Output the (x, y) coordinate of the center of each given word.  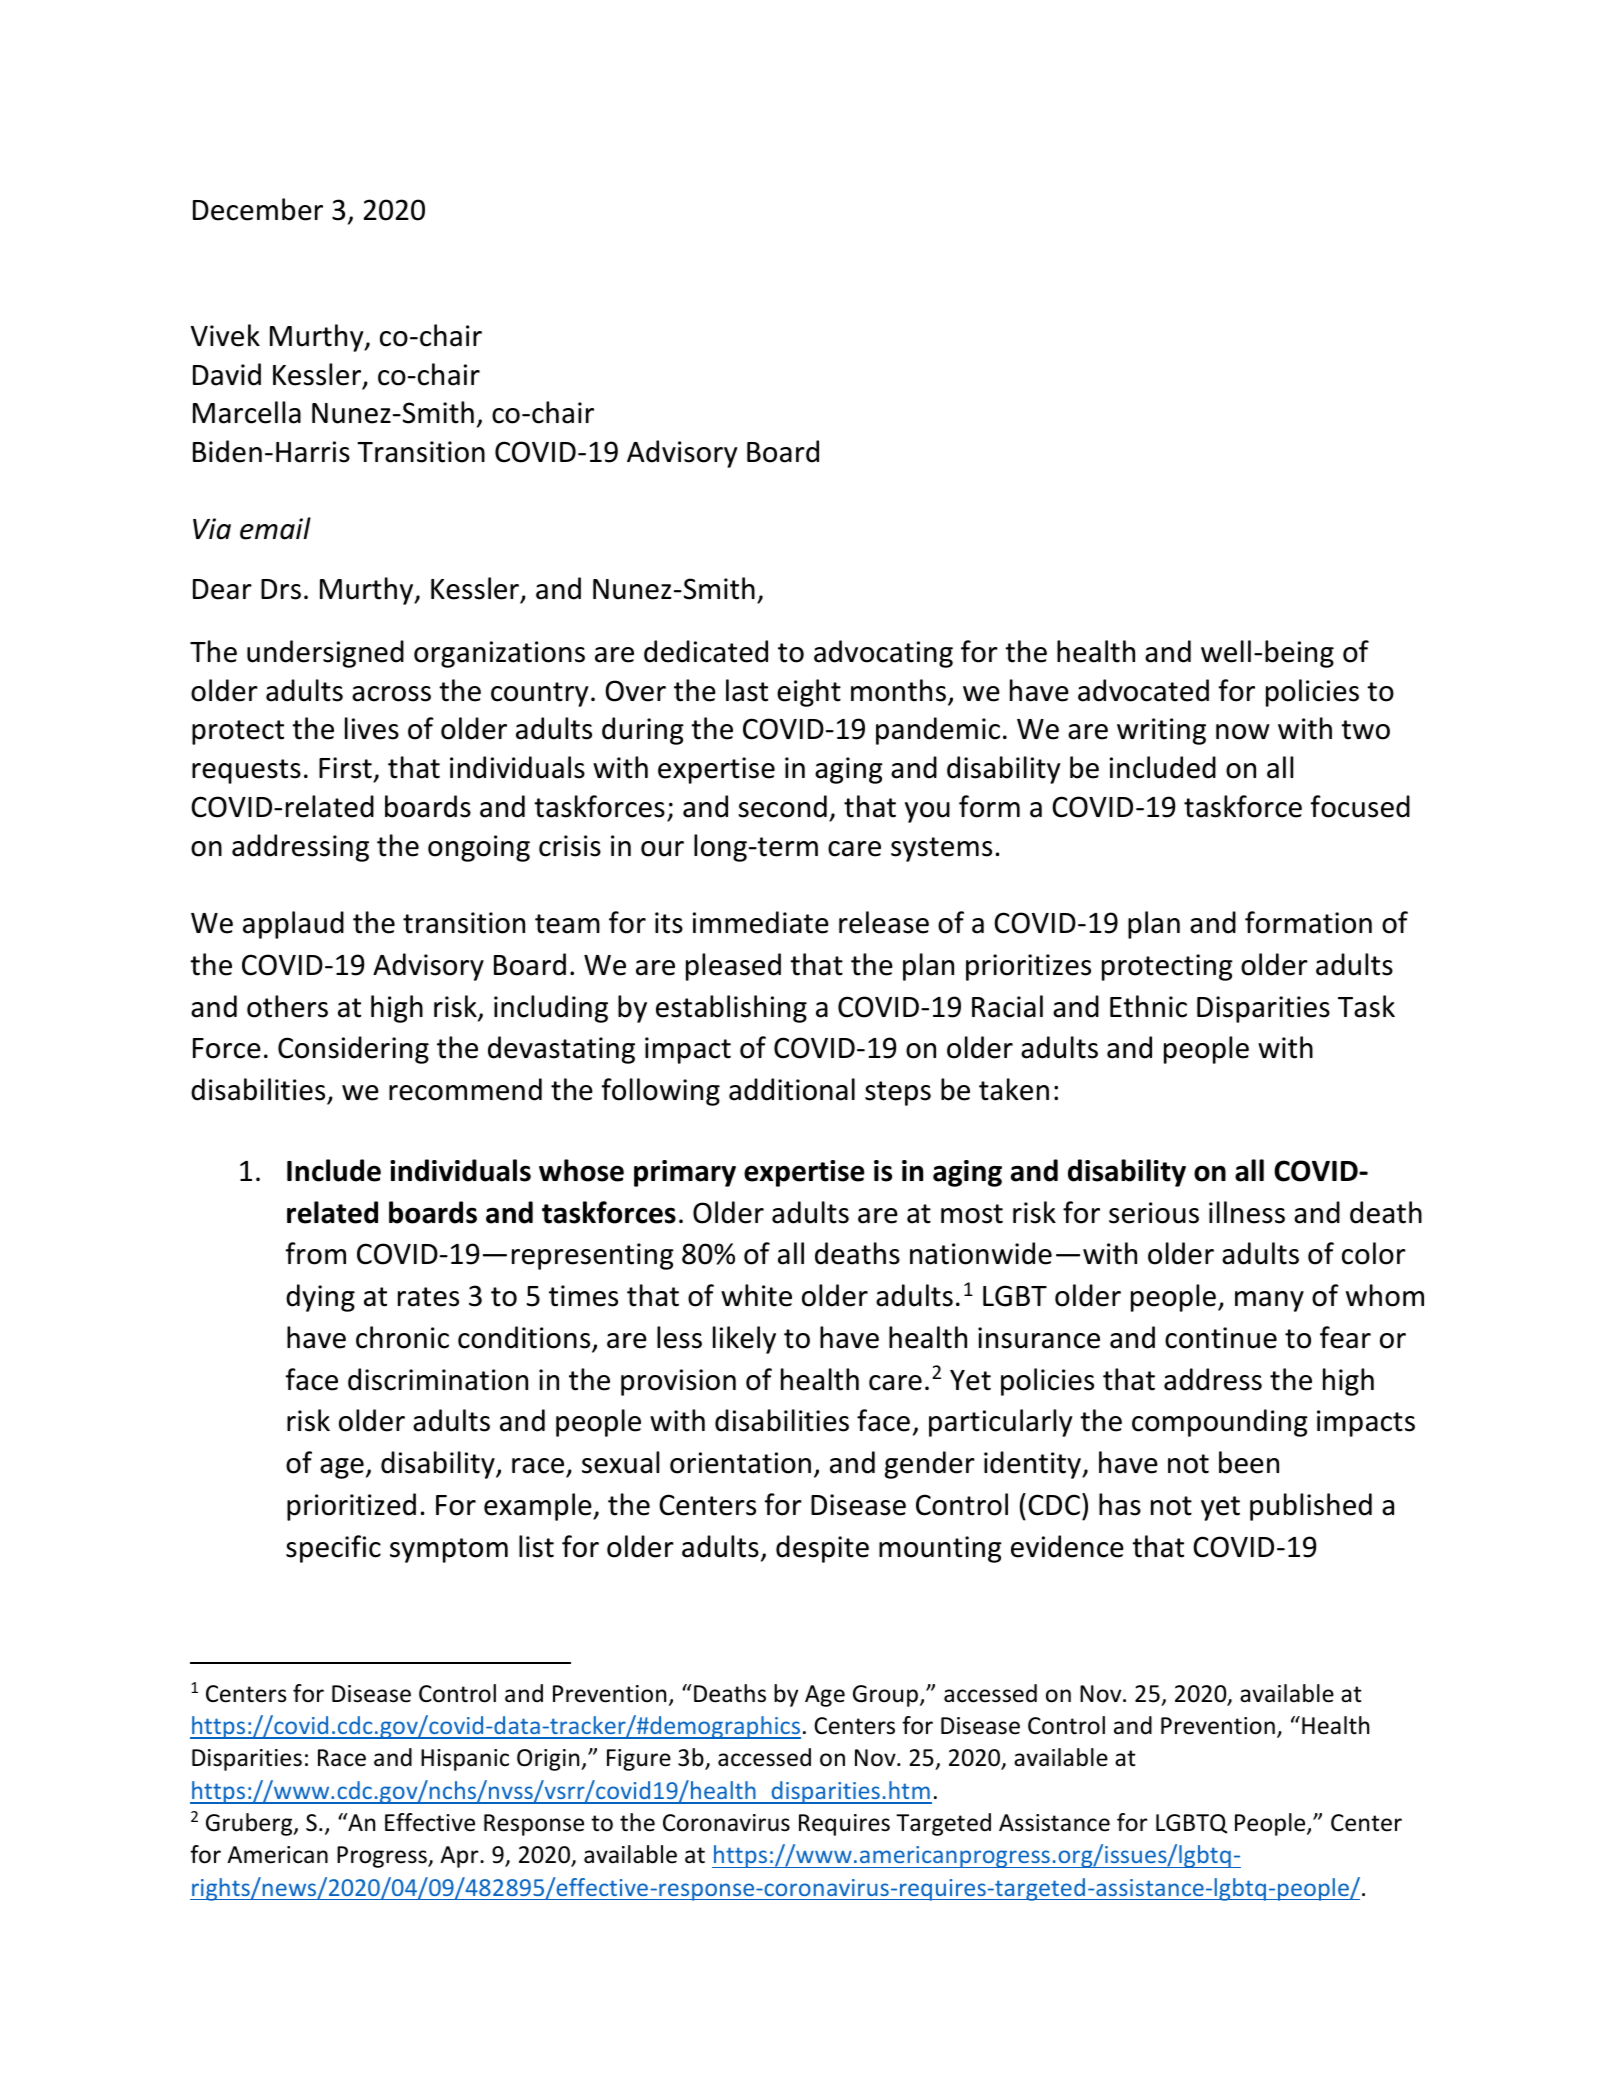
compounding (1220, 1423)
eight (809, 693)
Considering (353, 1050)
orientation (740, 1463)
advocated (1143, 690)
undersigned (325, 654)
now (1243, 732)
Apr (460, 1857)
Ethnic (1148, 1006)
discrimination (438, 1379)
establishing (731, 1009)
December (258, 209)
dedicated (706, 651)
